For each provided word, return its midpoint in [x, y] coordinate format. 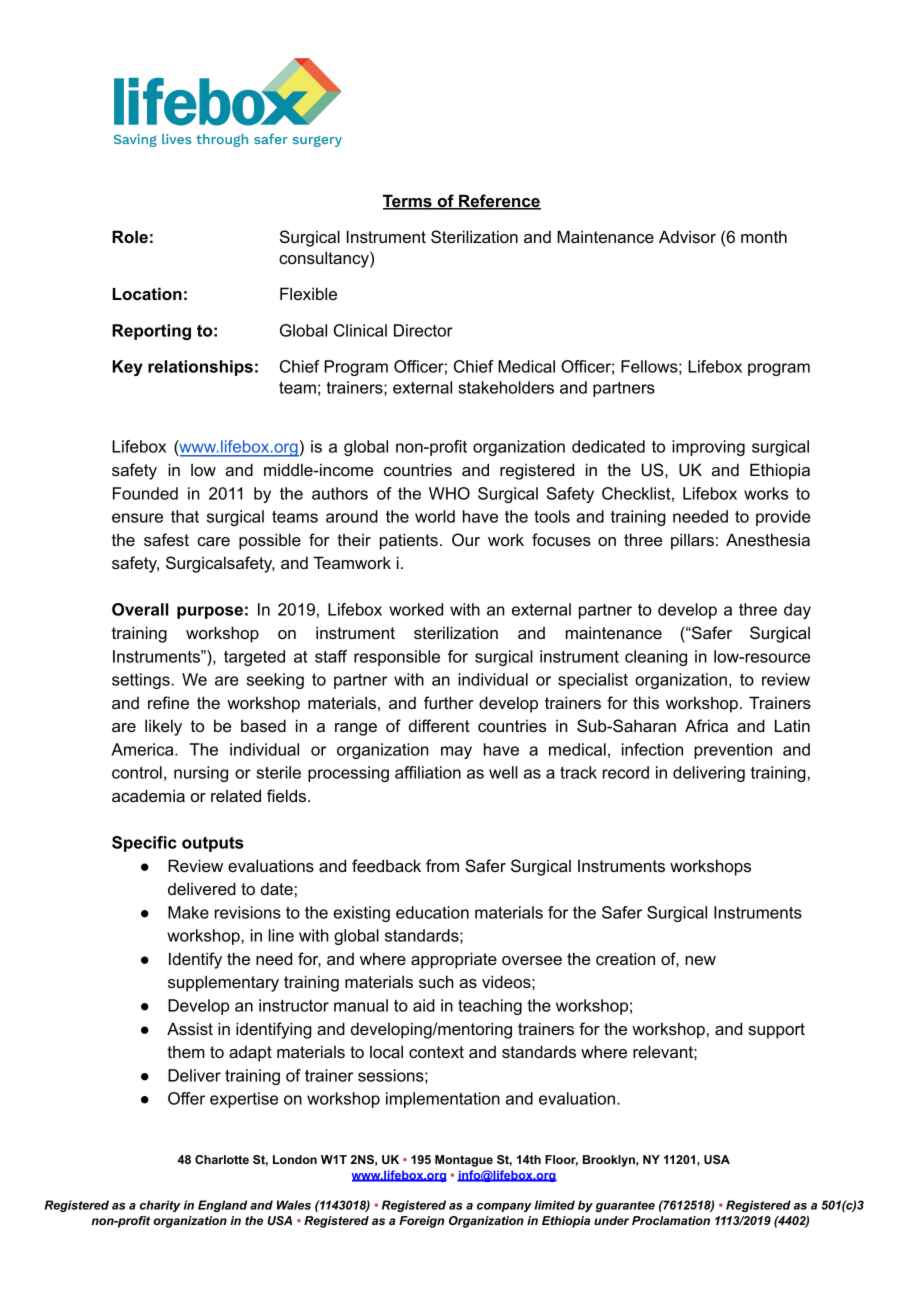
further [449, 702]
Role [130, 236]
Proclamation [671, 1220]
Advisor [687, 236]
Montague [464, 1161]
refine [168, 702]
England [222, 1206]
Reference [499, 202]
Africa [706, 725]
